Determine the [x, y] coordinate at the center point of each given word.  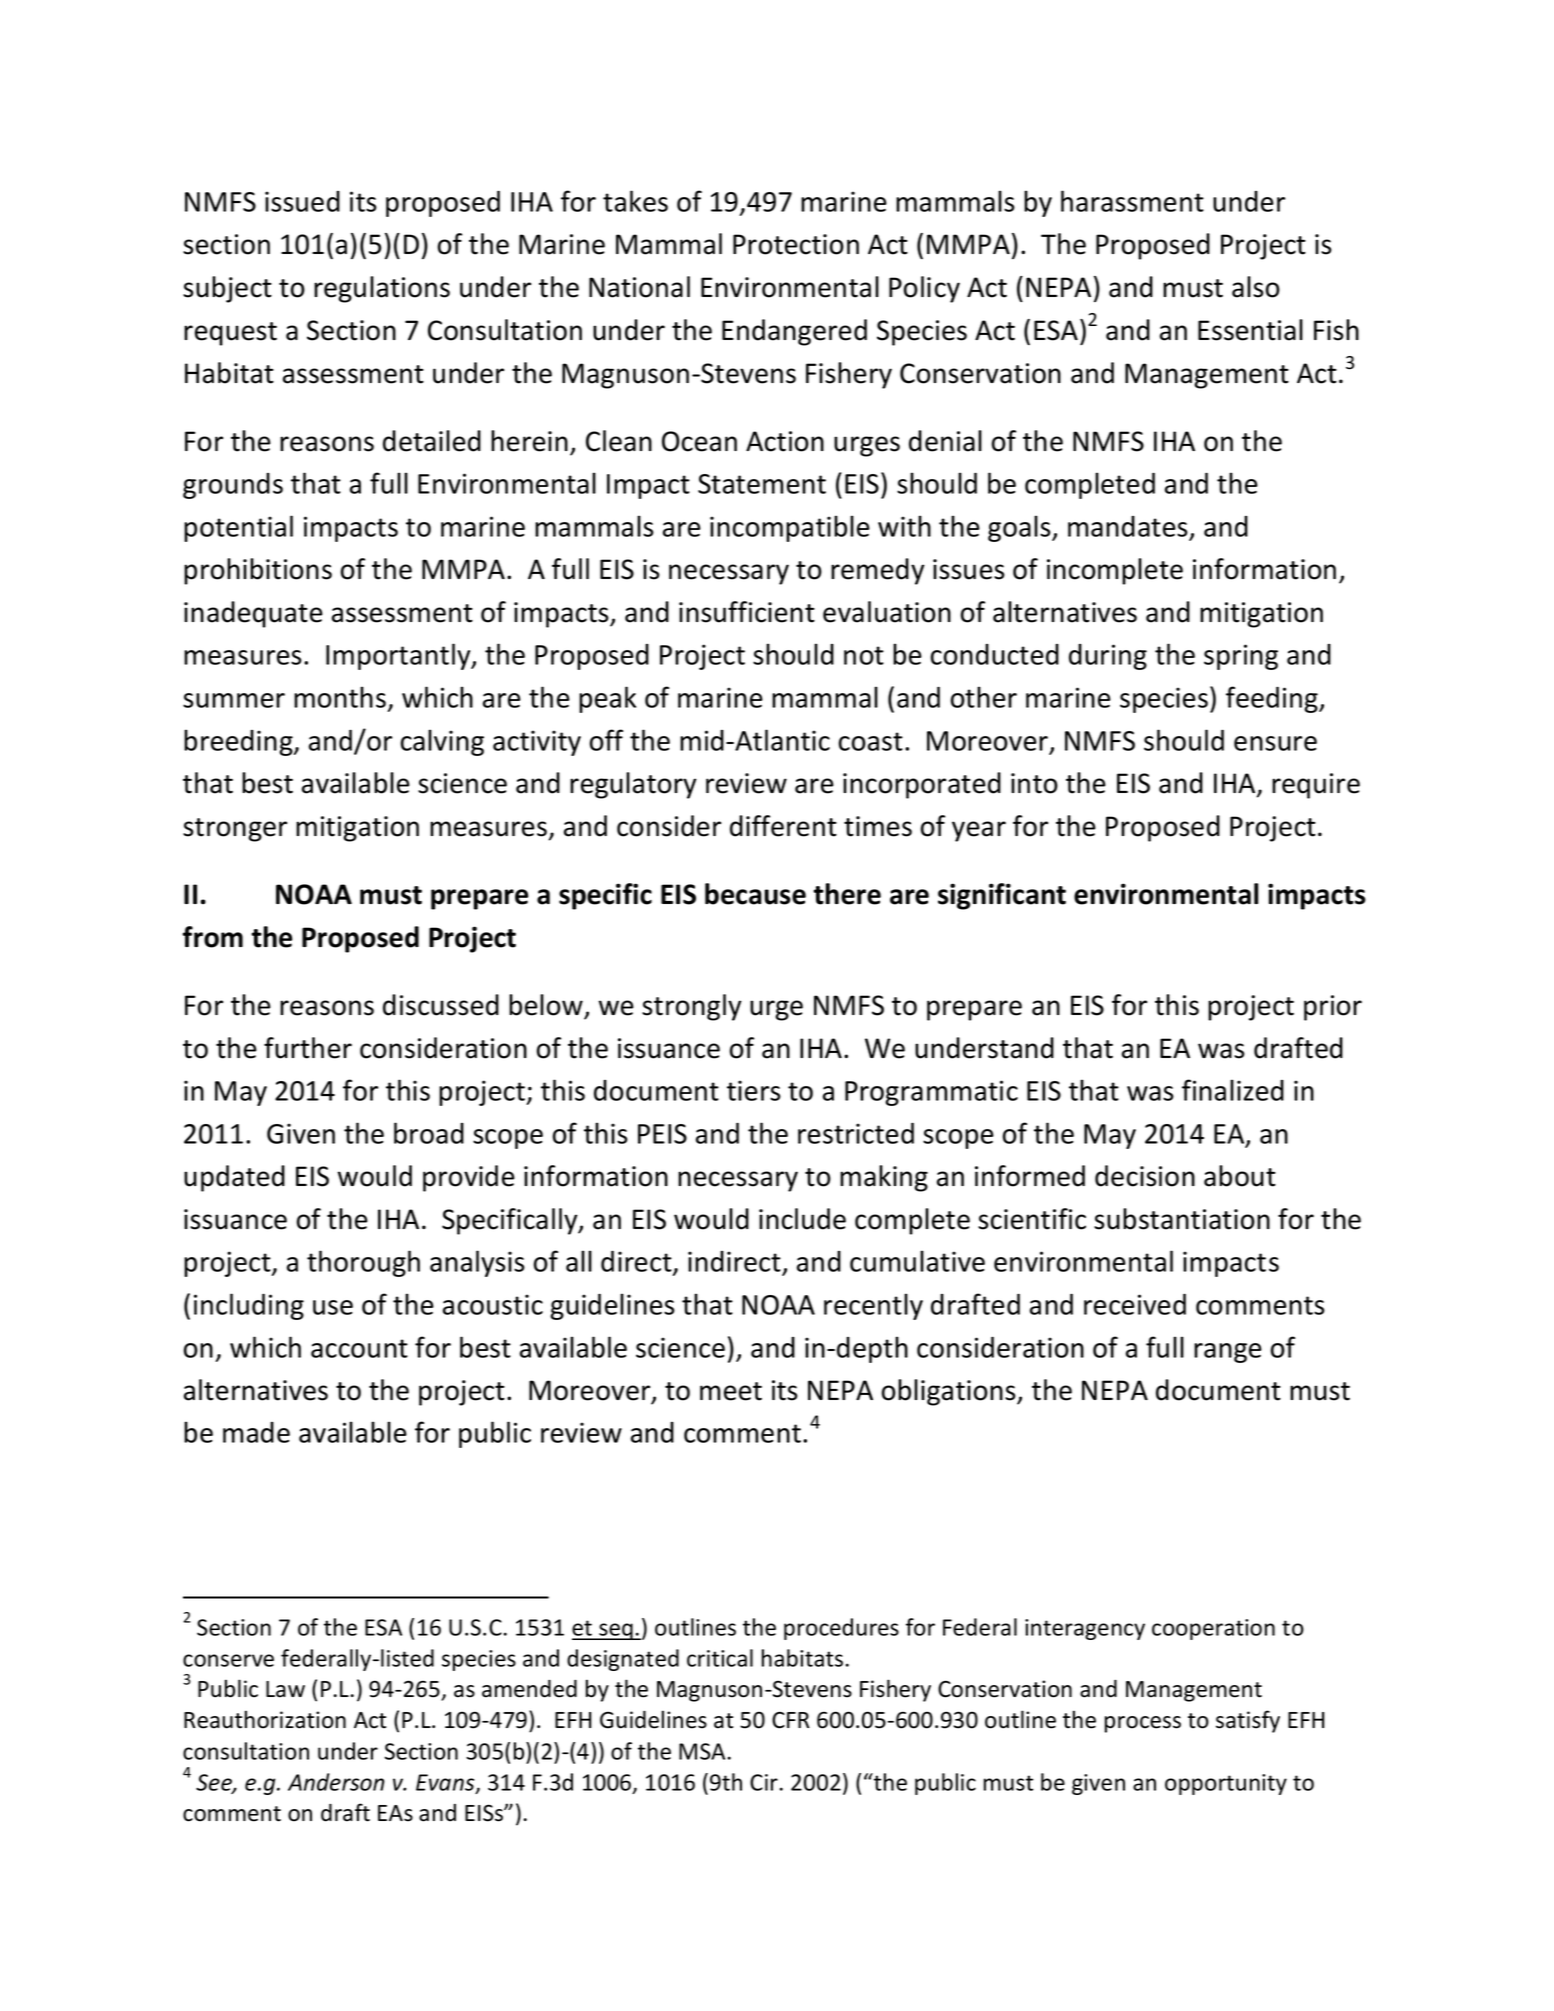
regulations [382, 289]
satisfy [1248, 1721]
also [1256, 287]
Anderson [336, 1782]
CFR [791, 1720]
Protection [796, 244]
